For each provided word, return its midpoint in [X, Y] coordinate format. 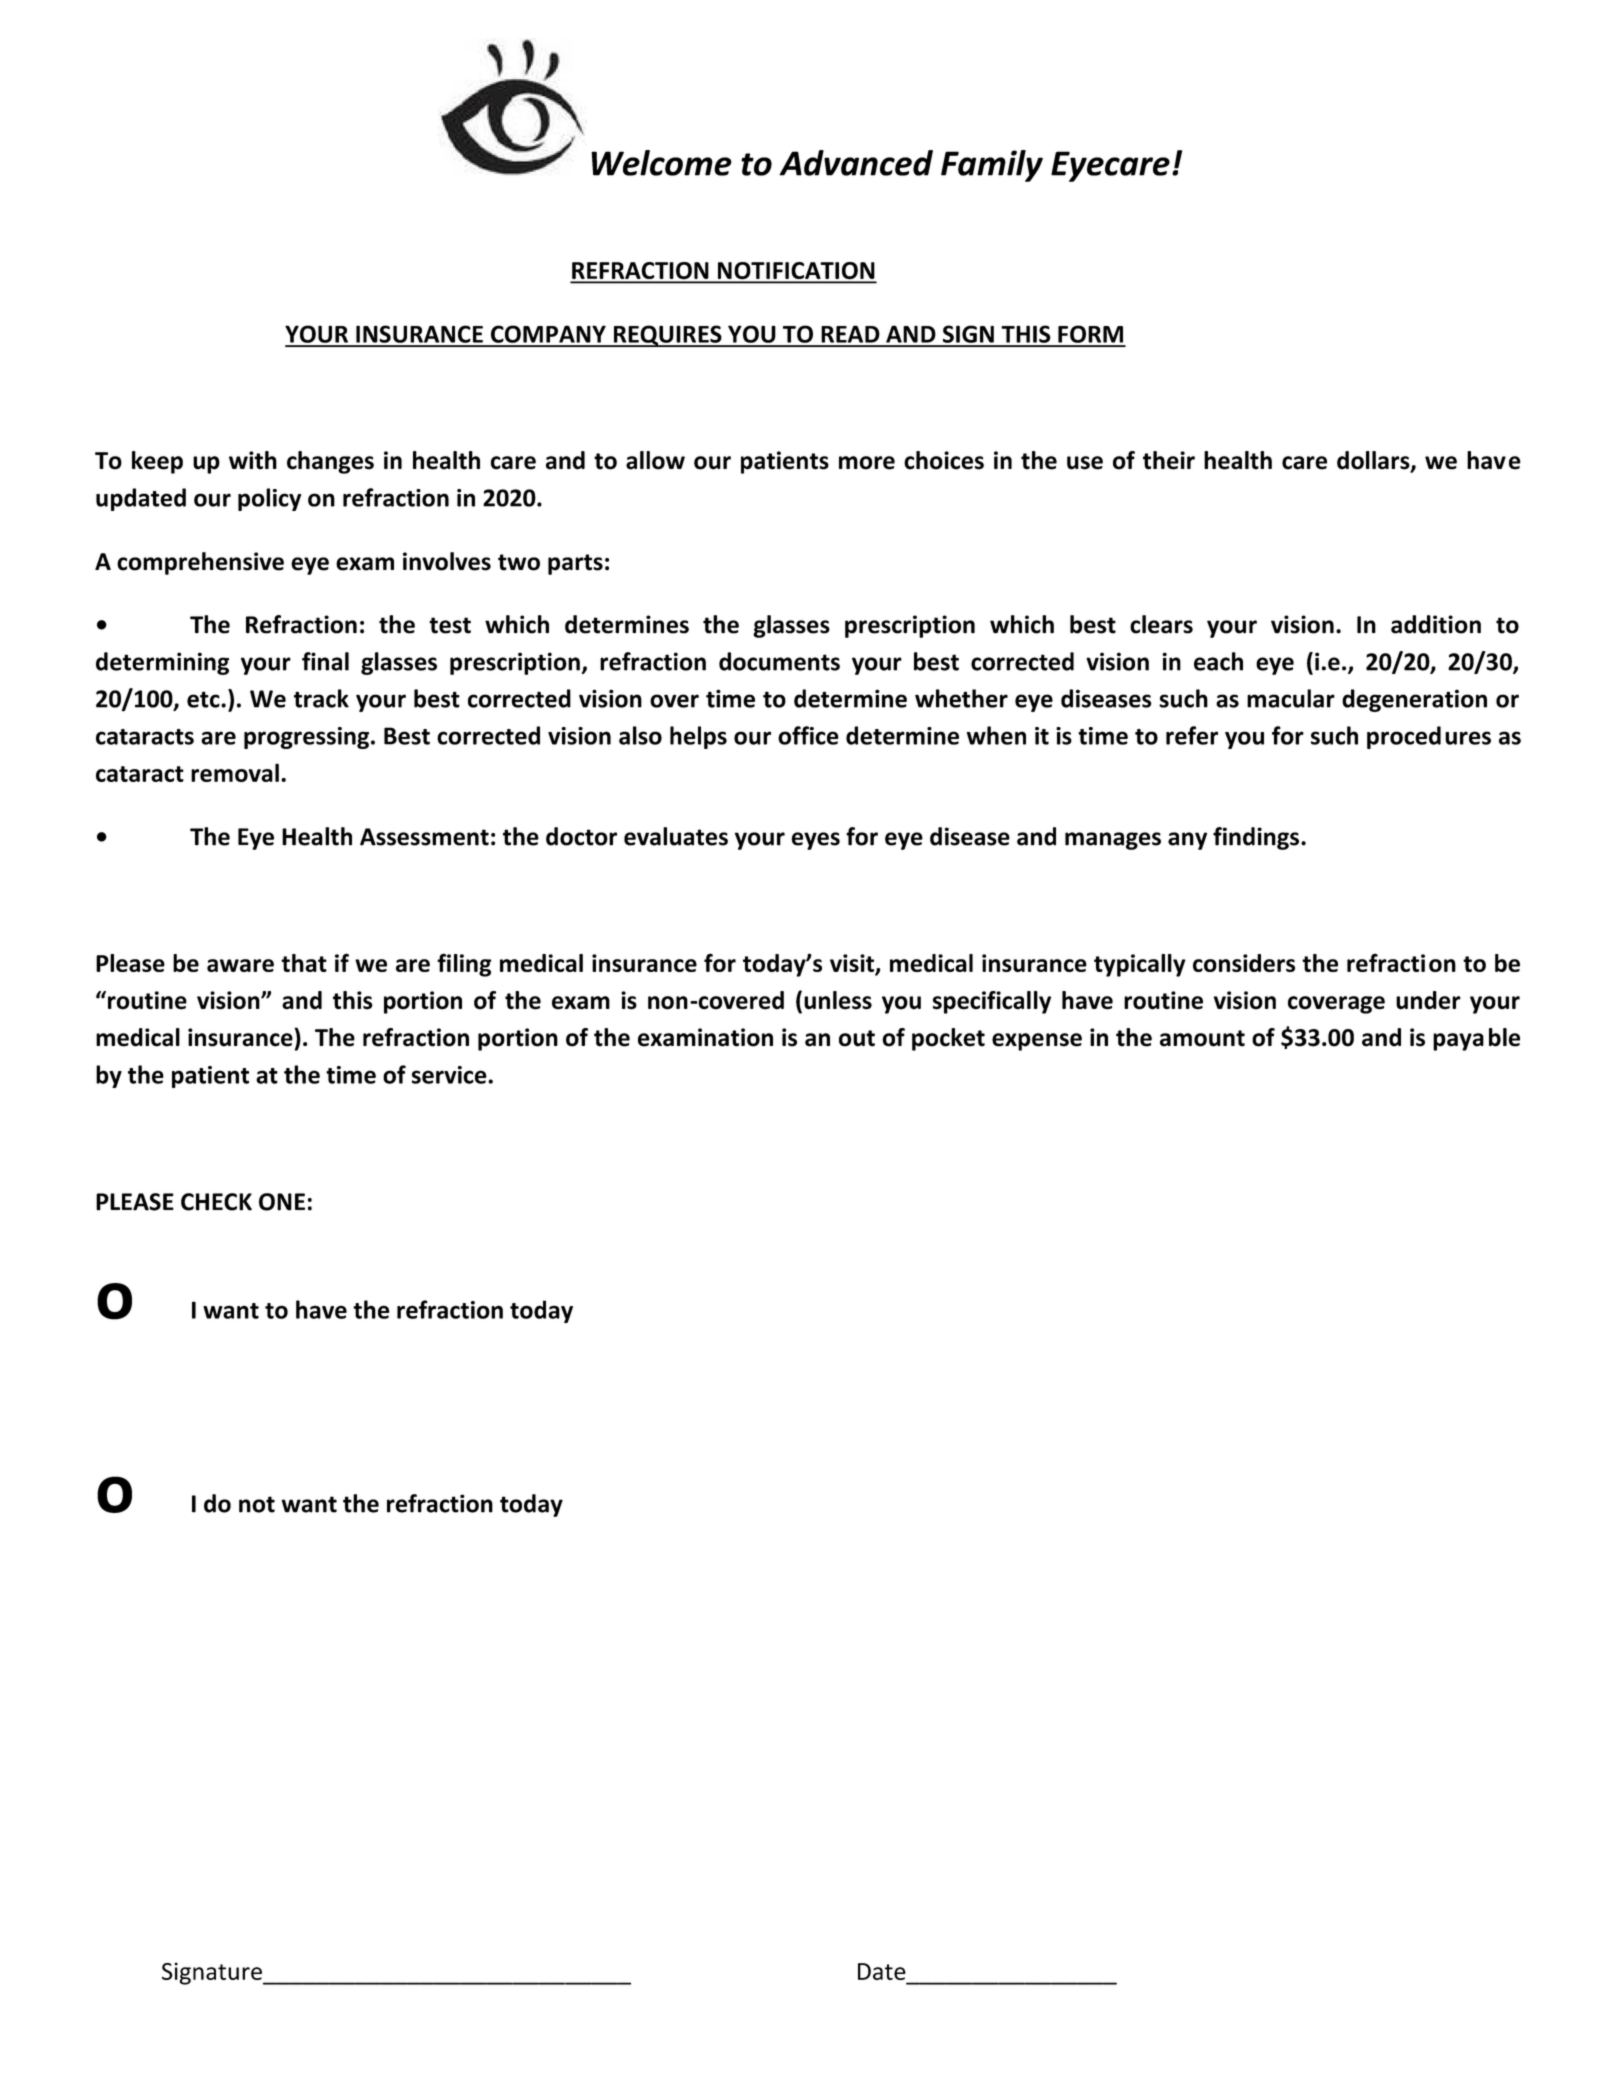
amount [1202, 1038]
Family [992, 166]
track [321, 698]
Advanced [856, 163]
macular [1291, 698]
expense [1037, 1042]
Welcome [661, 163]
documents [779, 661]
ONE [282, 1202]
